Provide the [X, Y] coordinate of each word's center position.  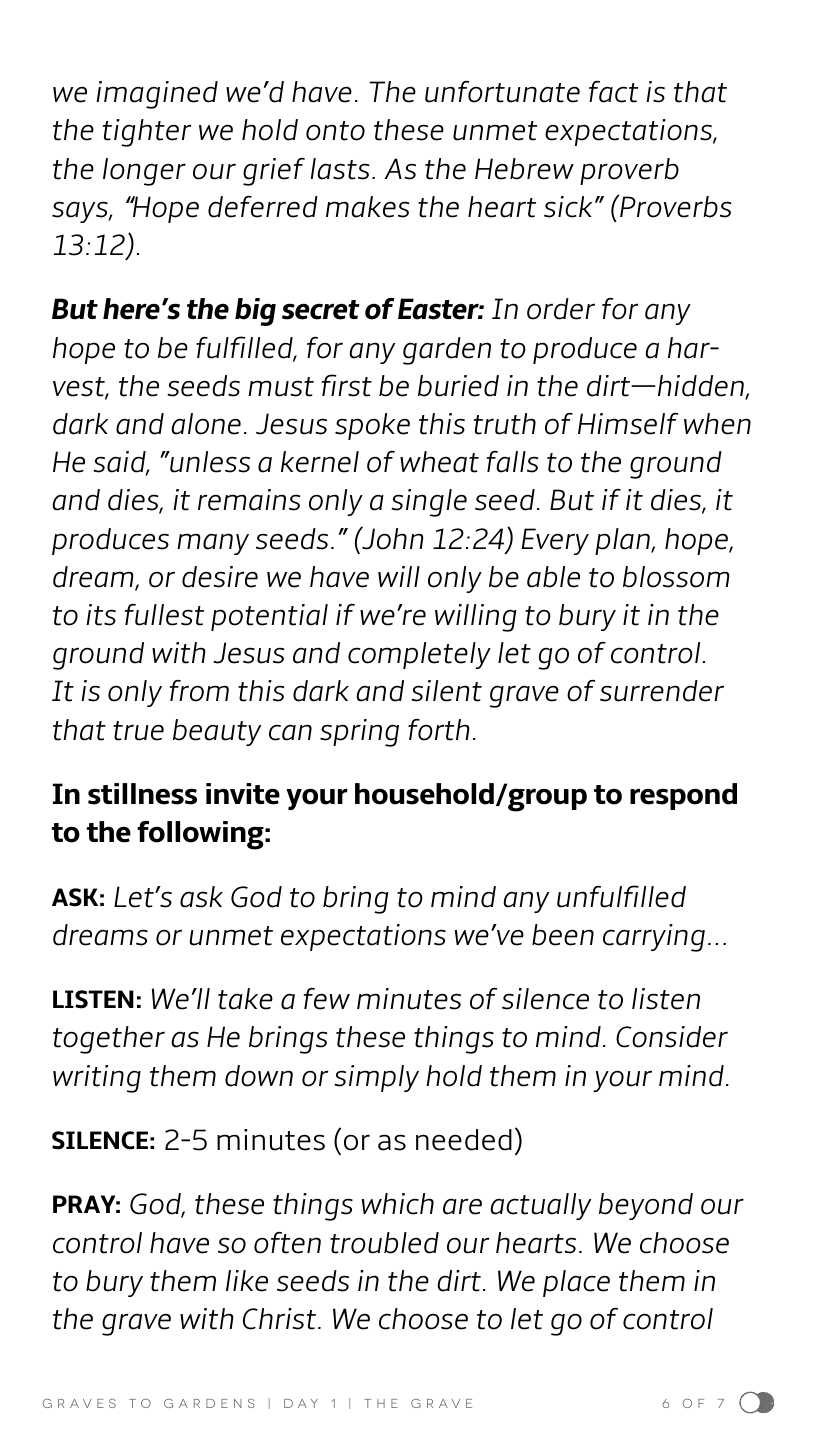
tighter [147, 133]
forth [439, 730]
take [245, 999]
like [247, 1281]
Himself [628, 424]
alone [206, 424]
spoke [372, 426]
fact [613, 92]
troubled [384, 1243]
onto [335, 131]
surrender [662, 691]
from [199, 691]
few [326, 999]
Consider [672, 1037]
